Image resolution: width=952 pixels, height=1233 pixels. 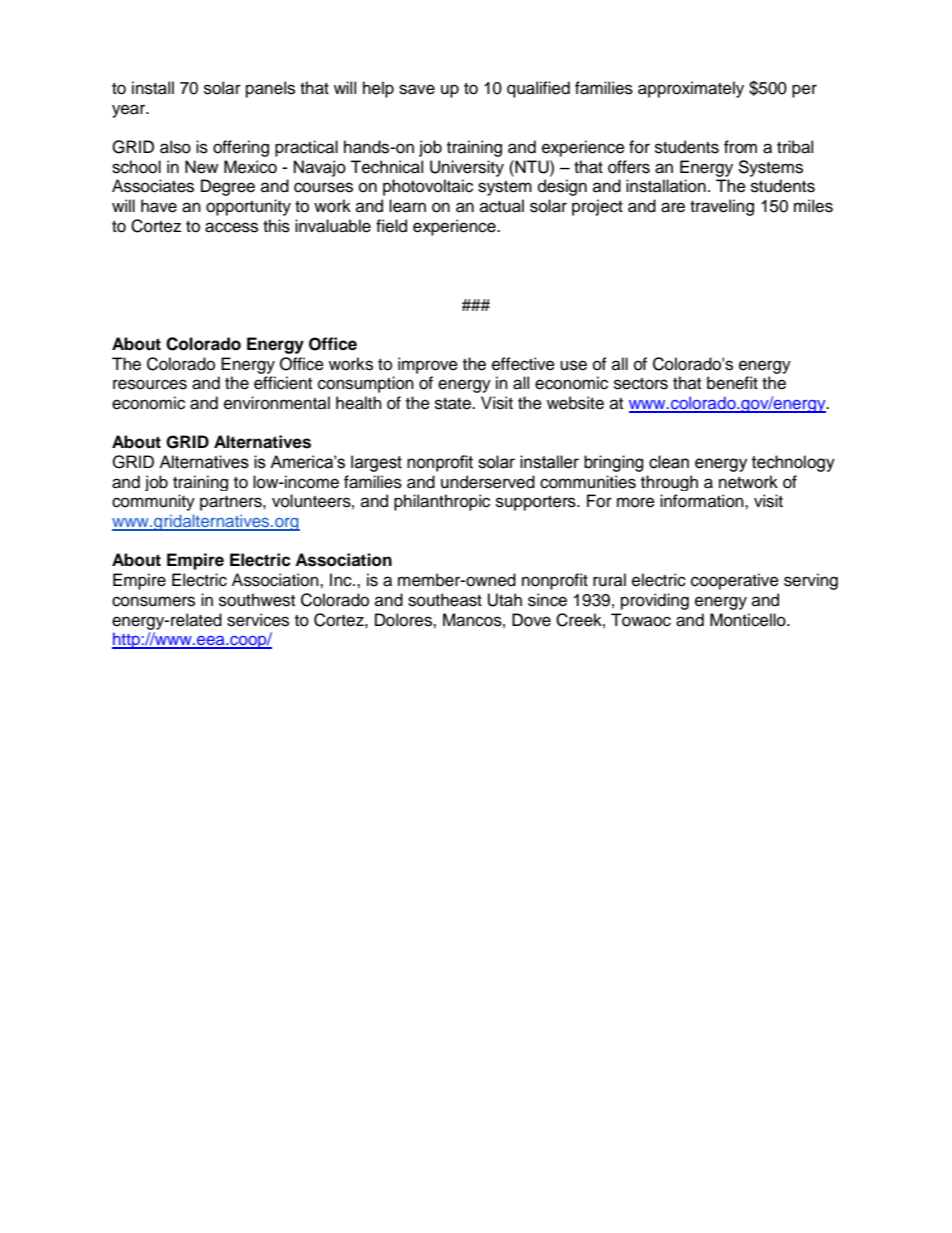 I want to click on panels, so click(x=270, y=89).
